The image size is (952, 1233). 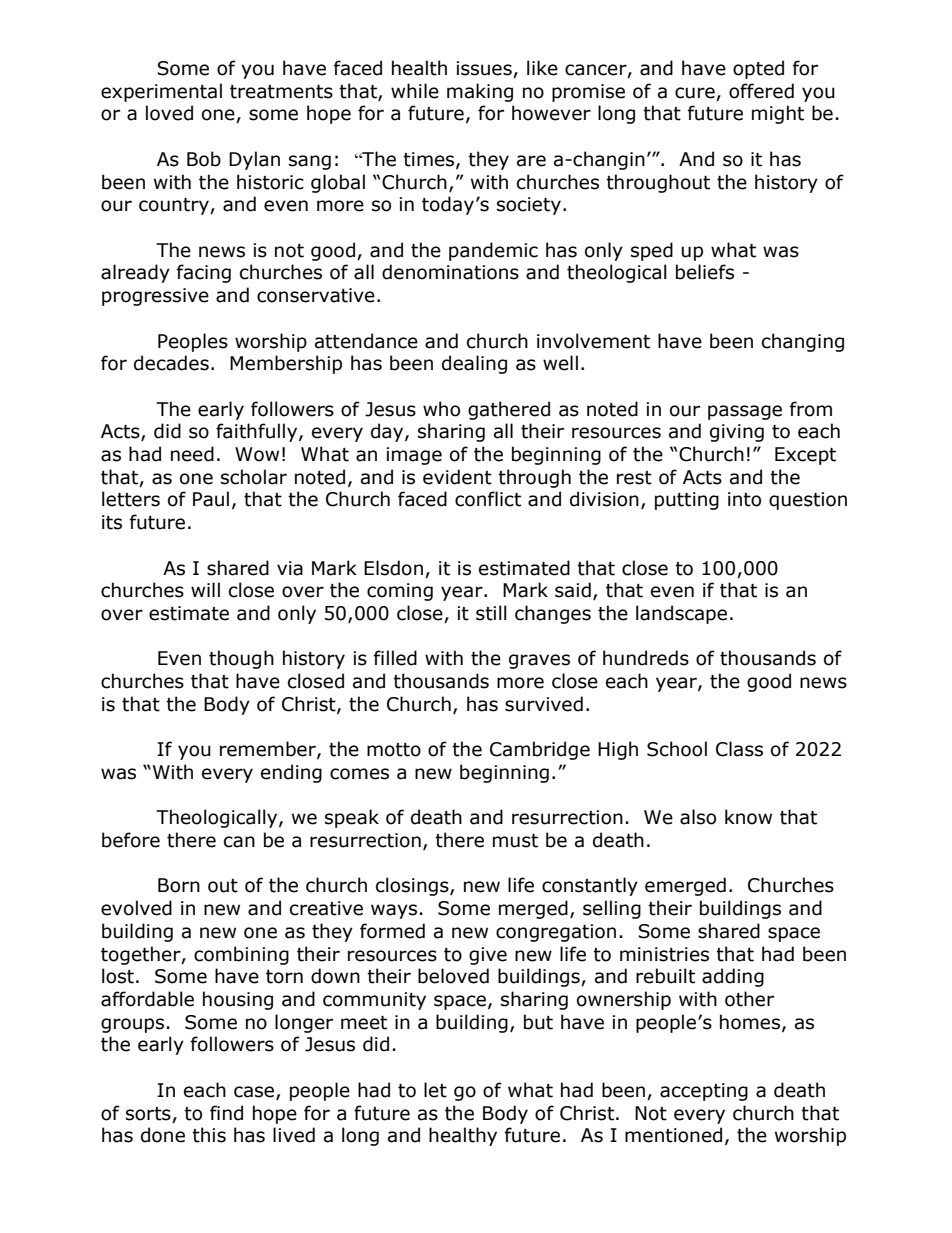 What do you see at coordinates (681, 614) in the document?
I see `landscape` at bounding box center [681, 614].
